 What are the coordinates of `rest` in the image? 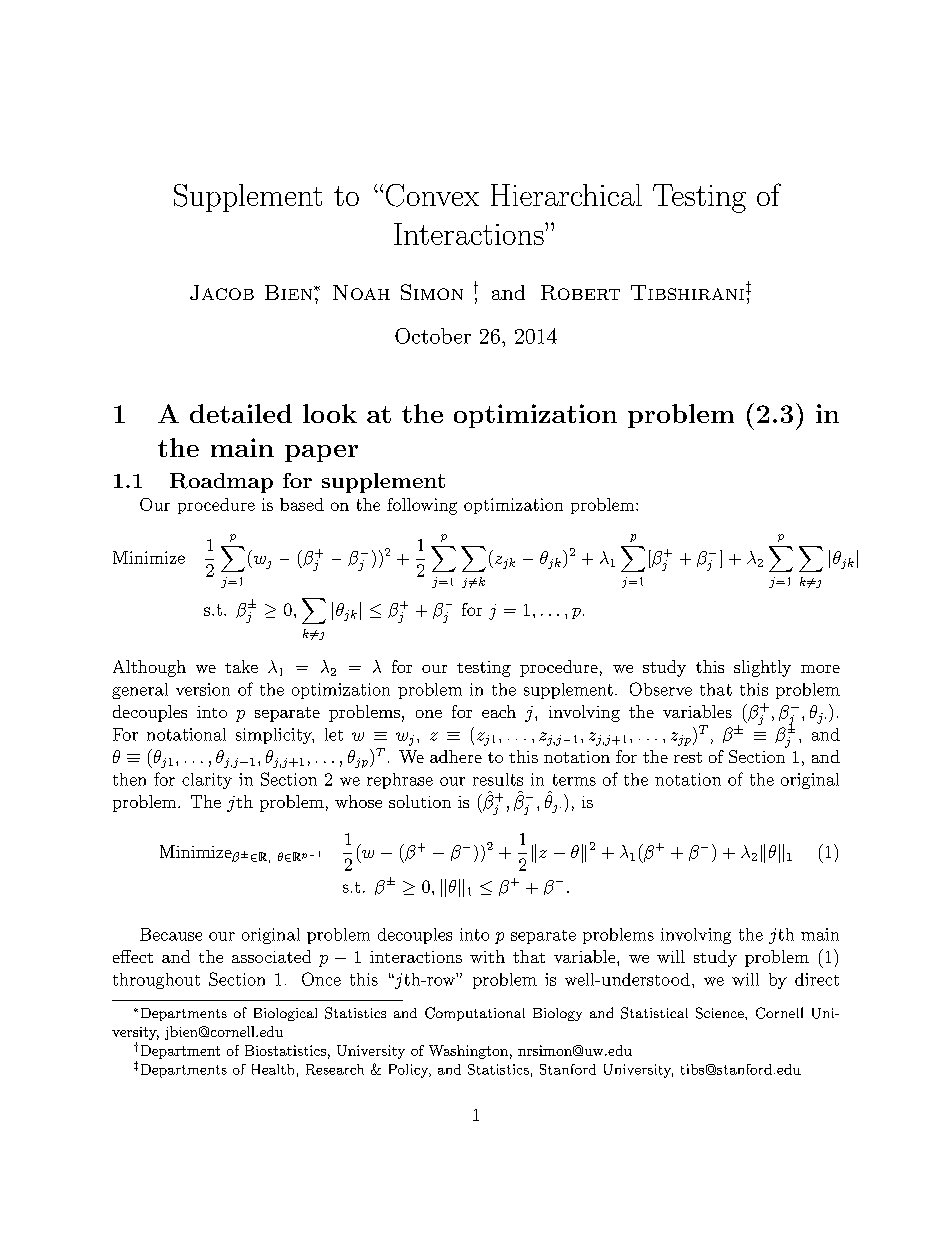 It's located at (688, 757).
